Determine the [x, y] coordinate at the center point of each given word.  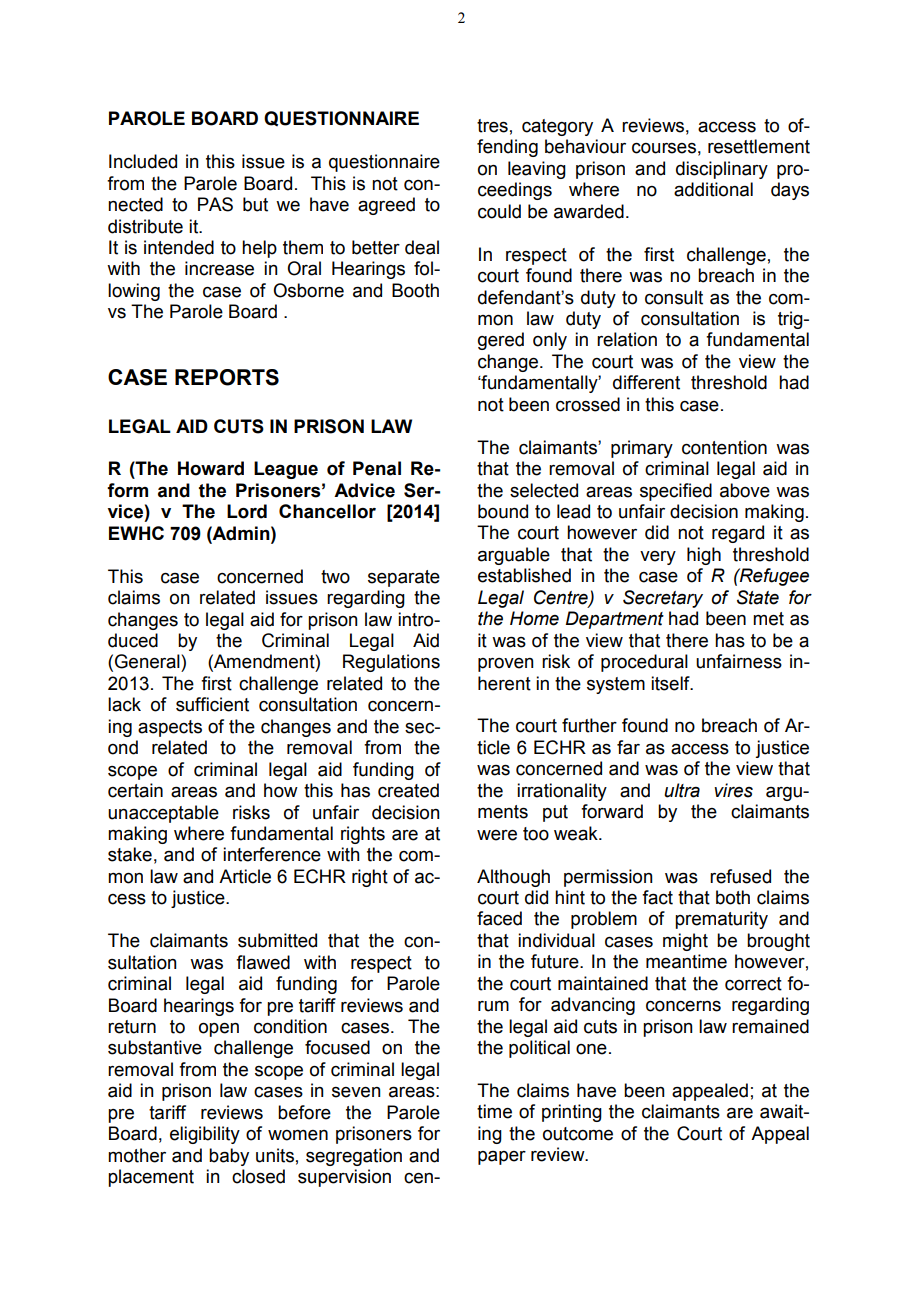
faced [499, 918]
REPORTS [227, 377]
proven [506, 665]
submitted [277, 940]
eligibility [205, 1135]
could [499, 211]
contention [724, 447]
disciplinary [722, 170]
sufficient [212, 704]
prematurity [721, 920]
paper [502, 1158]
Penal [377, 468]
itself [671, 683]
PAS [215, 204]
